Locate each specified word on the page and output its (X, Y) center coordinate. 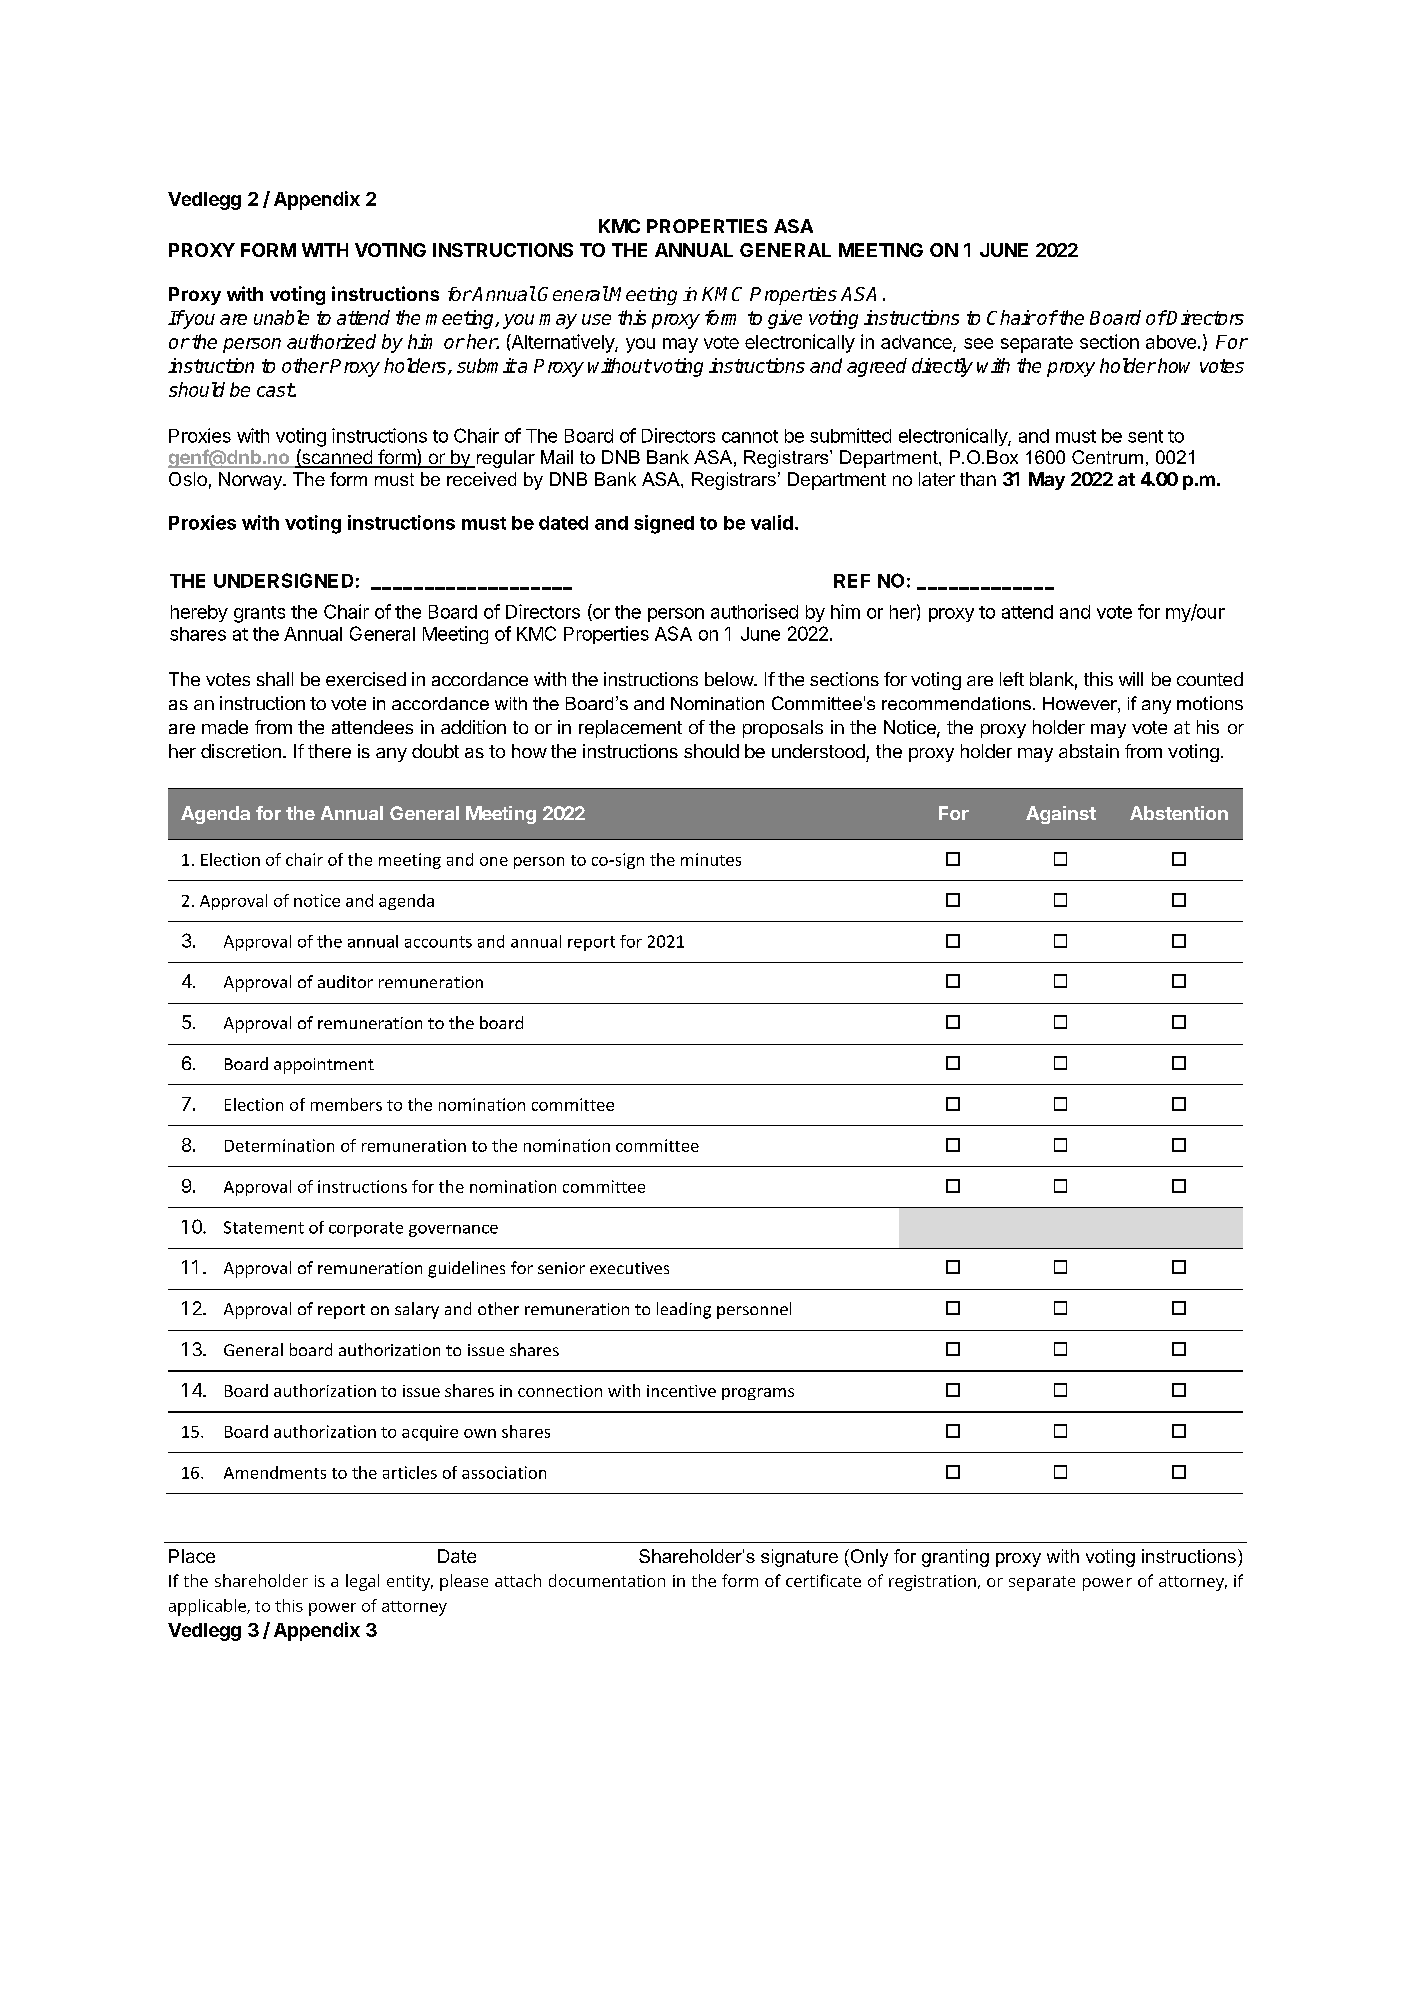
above (1171, 342)
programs (758, 1394)
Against (1061, 815)
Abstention (1179, 813)
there (329, 751)
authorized (331, 341)
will (1131, 679)
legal (362, 1582)
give (785, 319)
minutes (711, 859)
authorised (754, 611)
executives (629, 1268)
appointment (324, 1066)
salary (417, 1310)
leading (684, 1310)
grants (259, 614)
